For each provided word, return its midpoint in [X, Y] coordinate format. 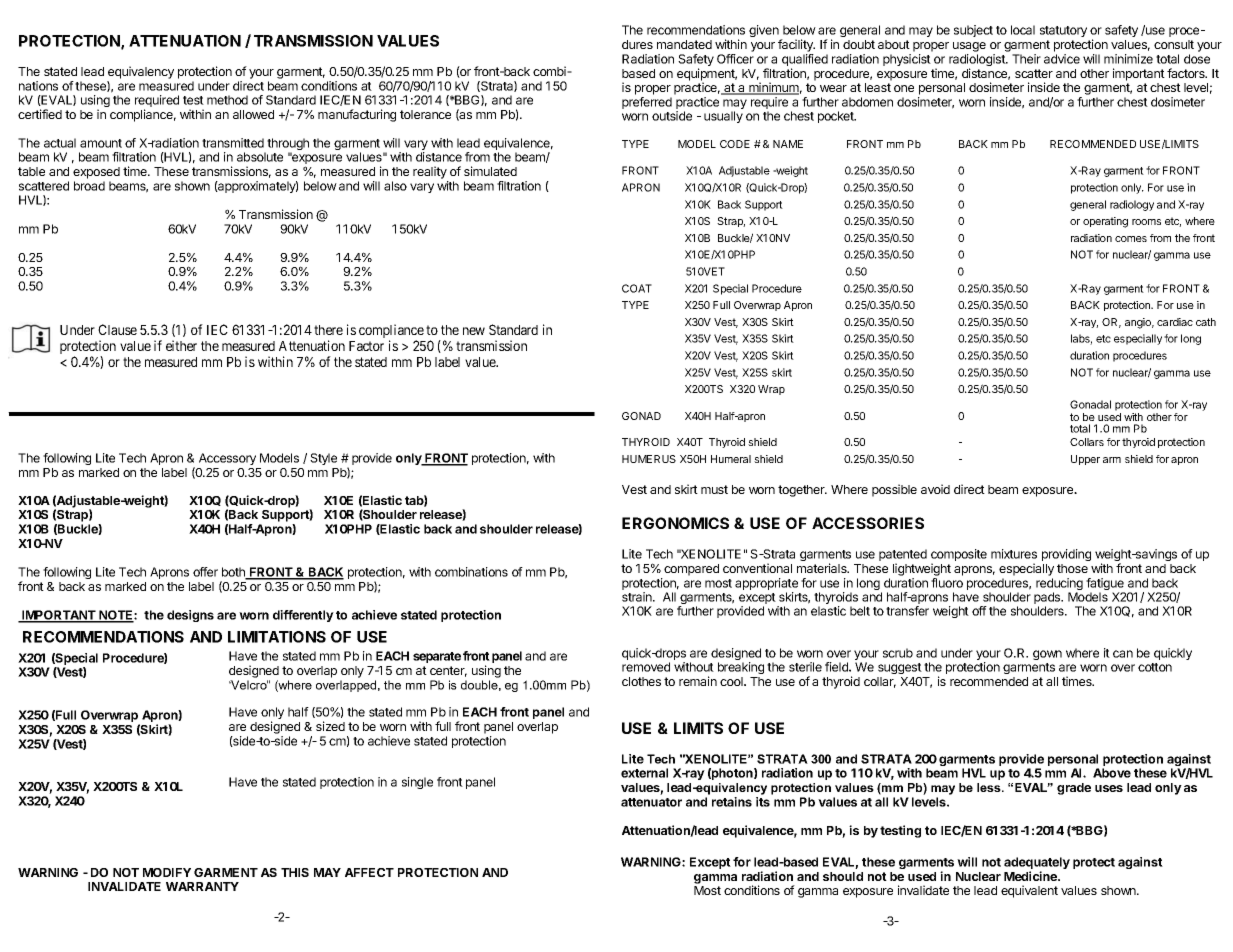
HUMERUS [649, 459]
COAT [637, 288]
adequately [1037, 864]
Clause [117, 329]
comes [1131, 239]
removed [646, 667]
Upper [1085, 460]
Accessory [227, 459]
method [227, 100]
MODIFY [167, 872]
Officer [735, 59]
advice [1062, 59]
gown [1047, 655]
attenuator [651, 802]
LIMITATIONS [277, 637]
